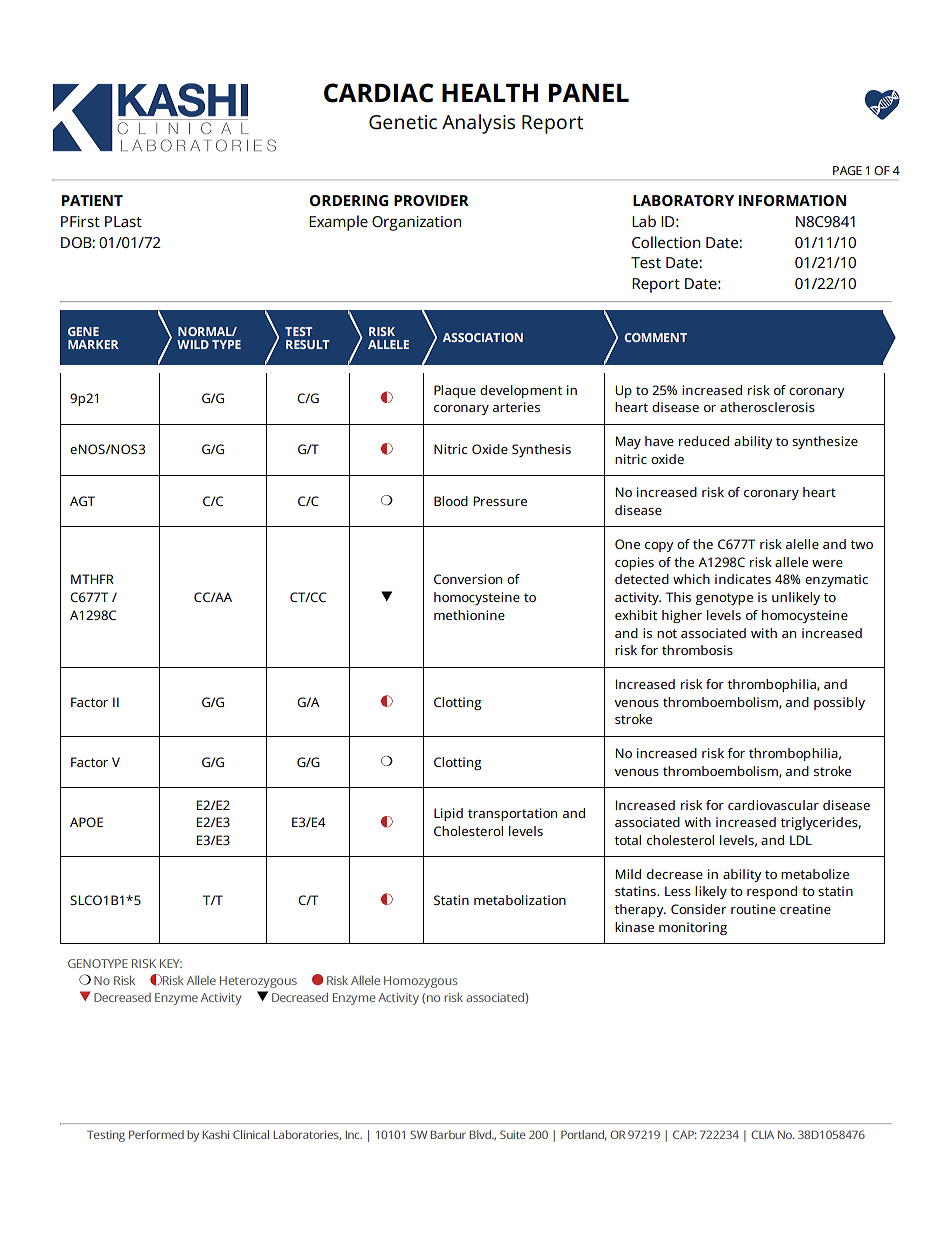 The width and height of the page is (952, 1233). What do you see at coordinates (86, 822) in the page?
I see `APOE` at bounding box center [86, 822].
